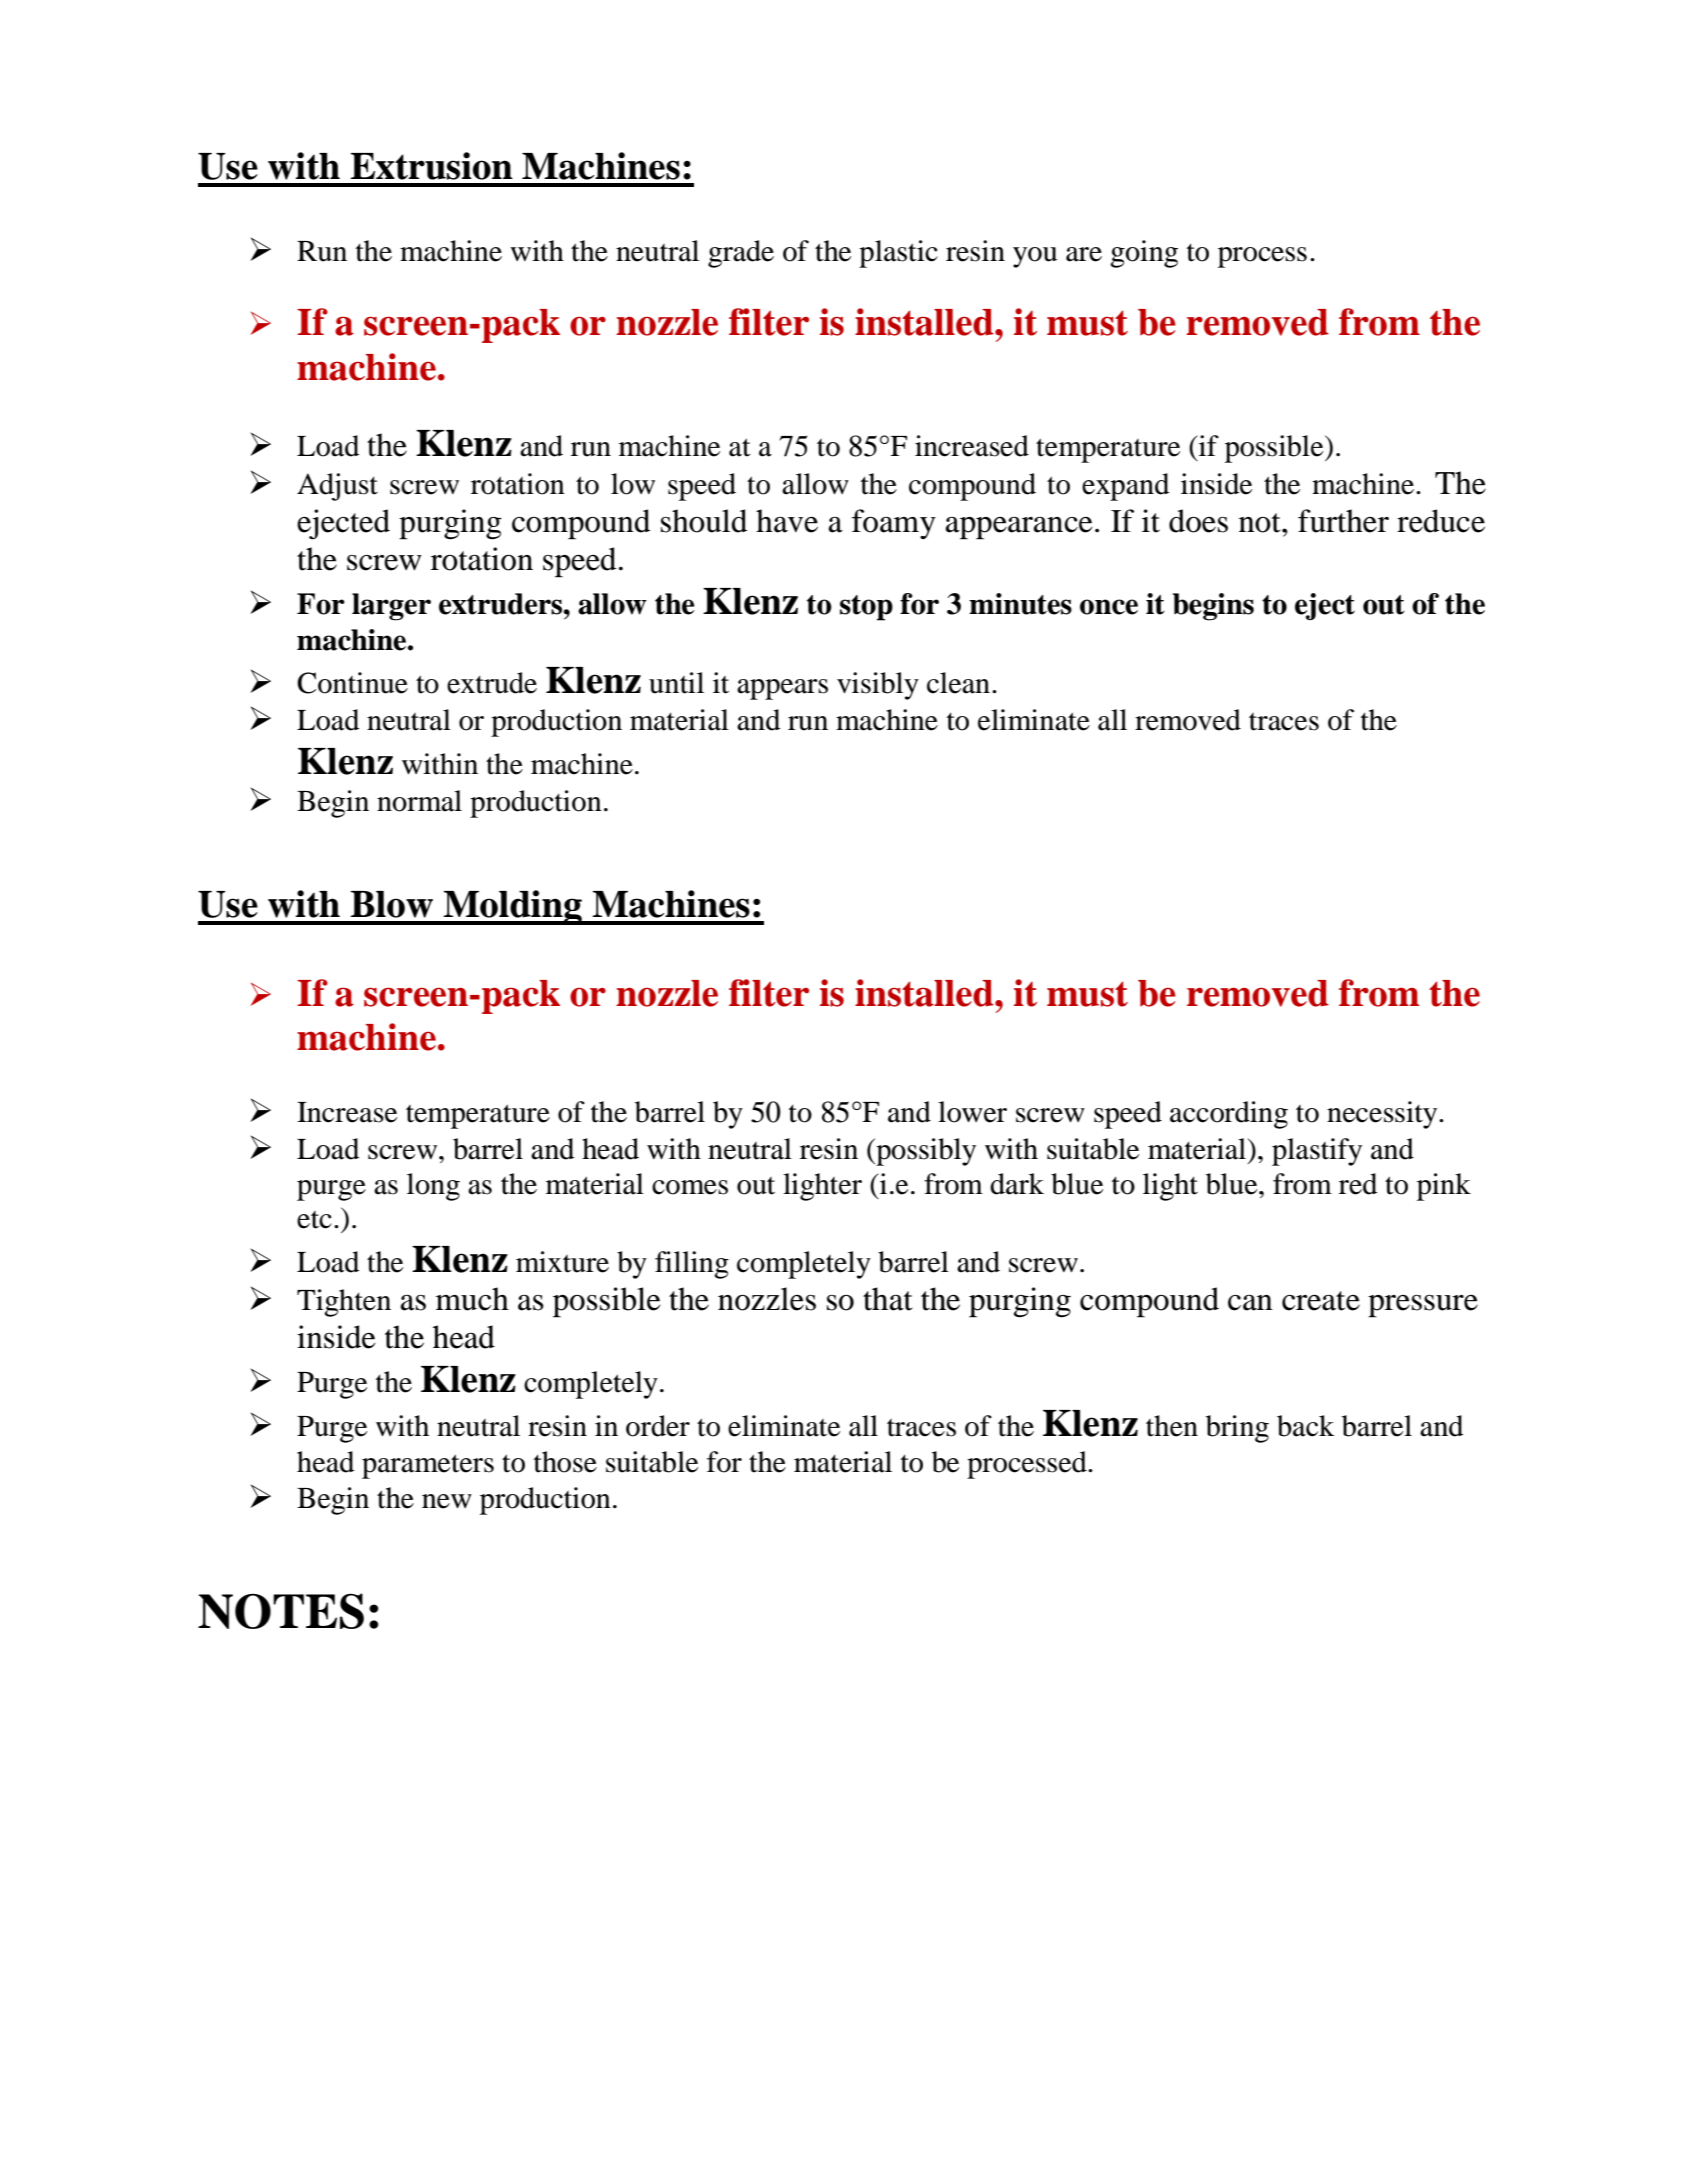 The width and height of the screenshot is (1684, 2179). I want to click on going, so click(1144, 254).
